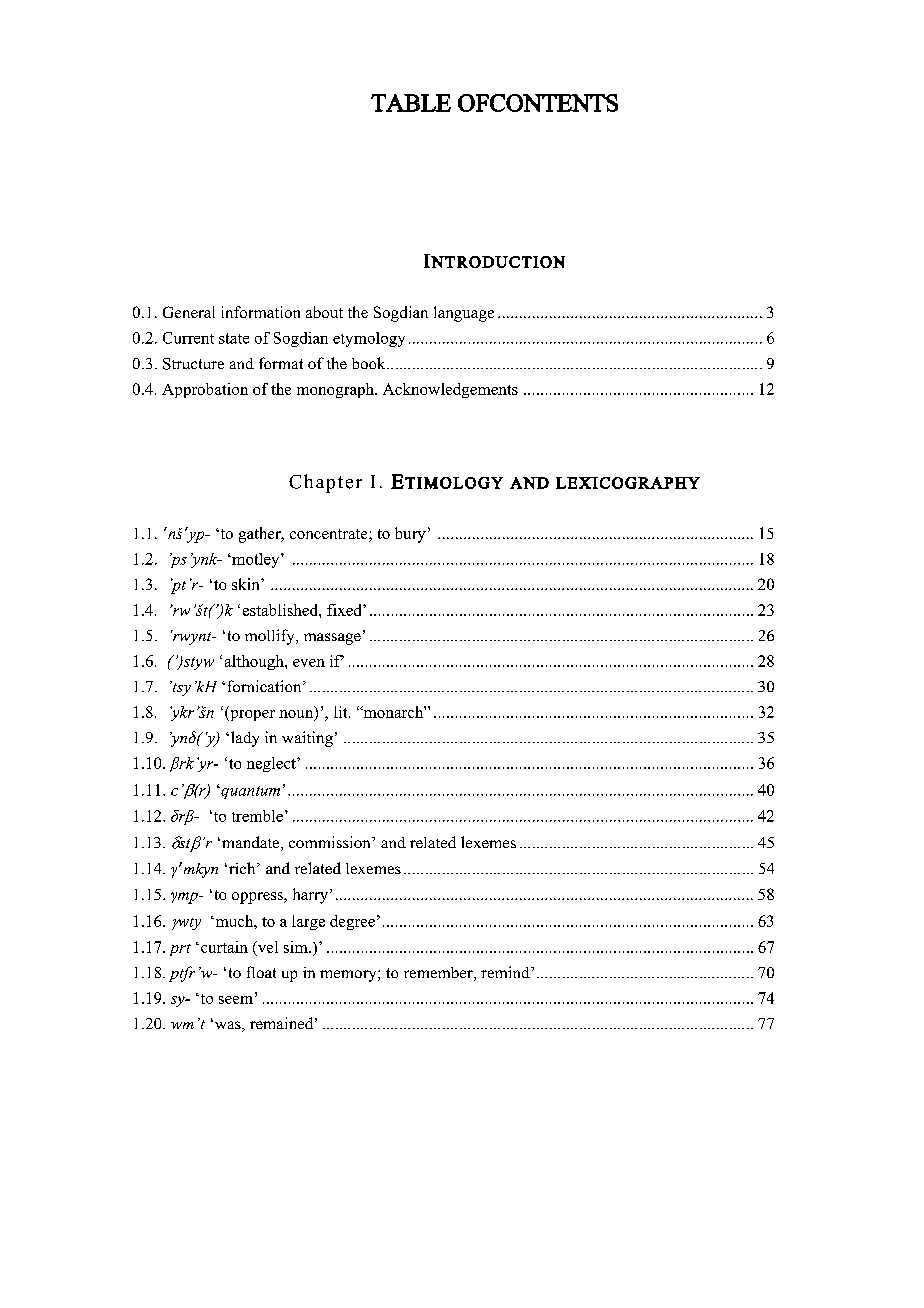  Describe the element at coordinates (234, 338) in the image. I see `state` at that location.
